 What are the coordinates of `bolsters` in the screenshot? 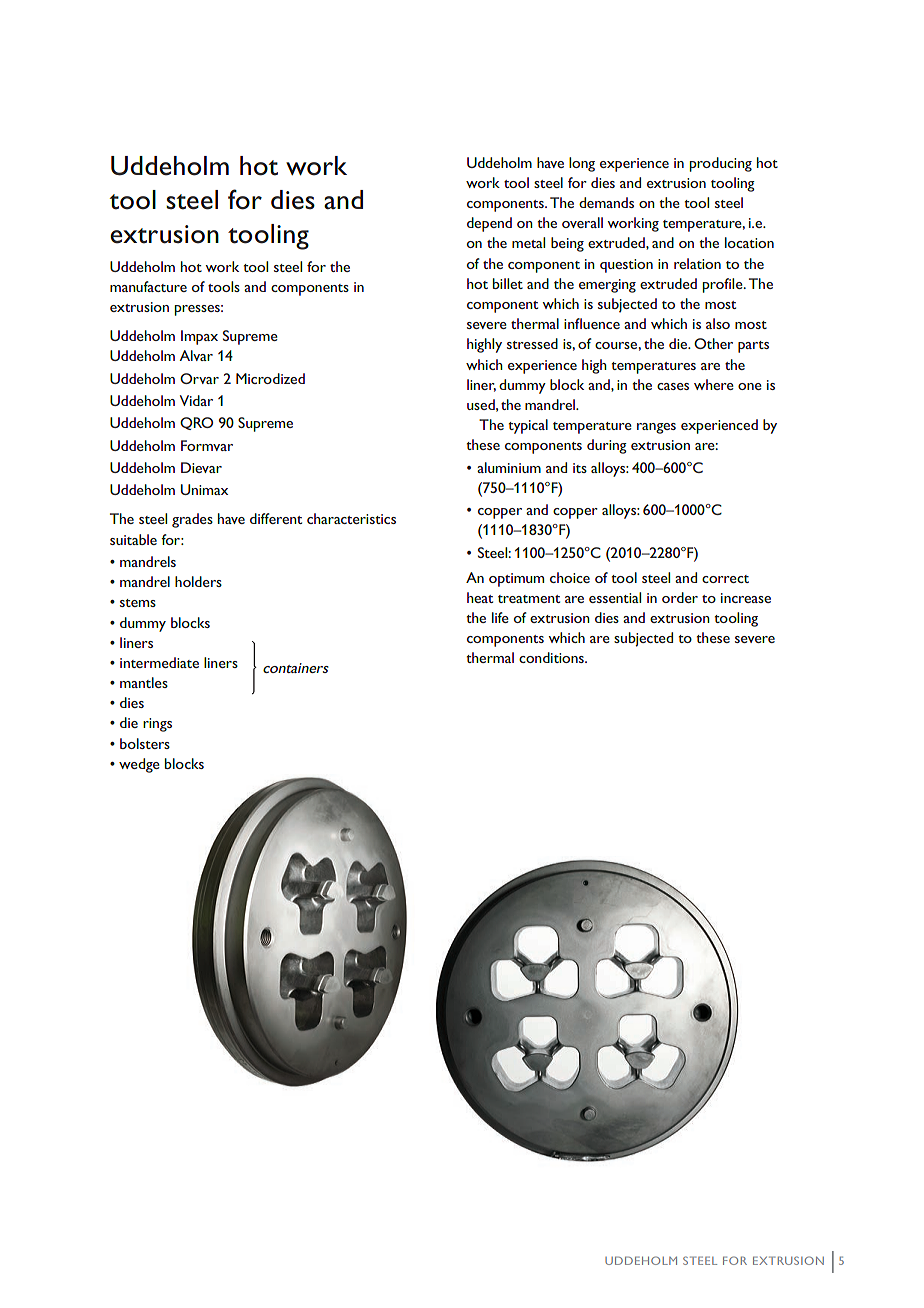 It's located at (145, 743).
